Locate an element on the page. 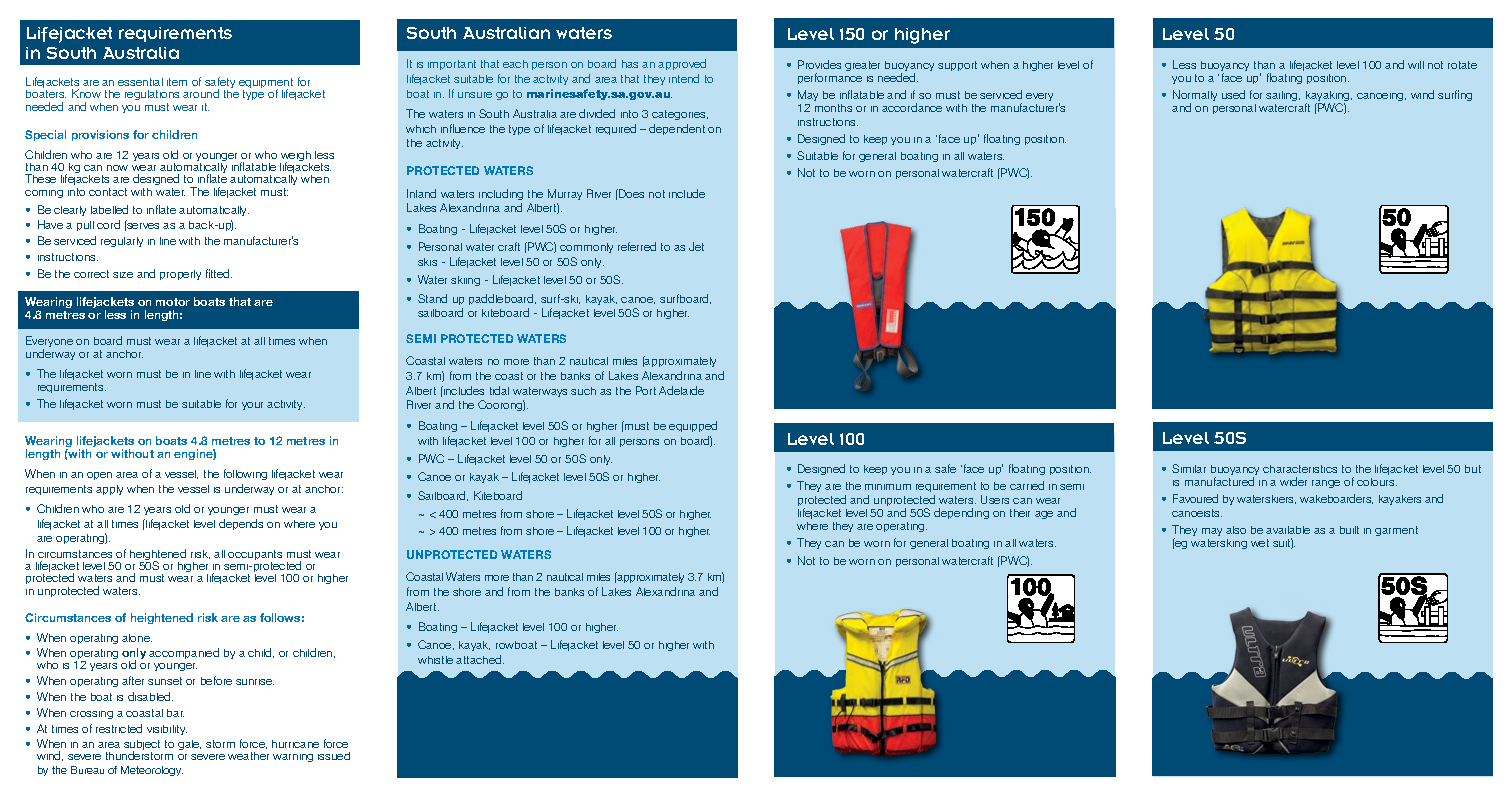 This image has width=1512, height=794. Adelaide is located at coordinates (681, 390).
